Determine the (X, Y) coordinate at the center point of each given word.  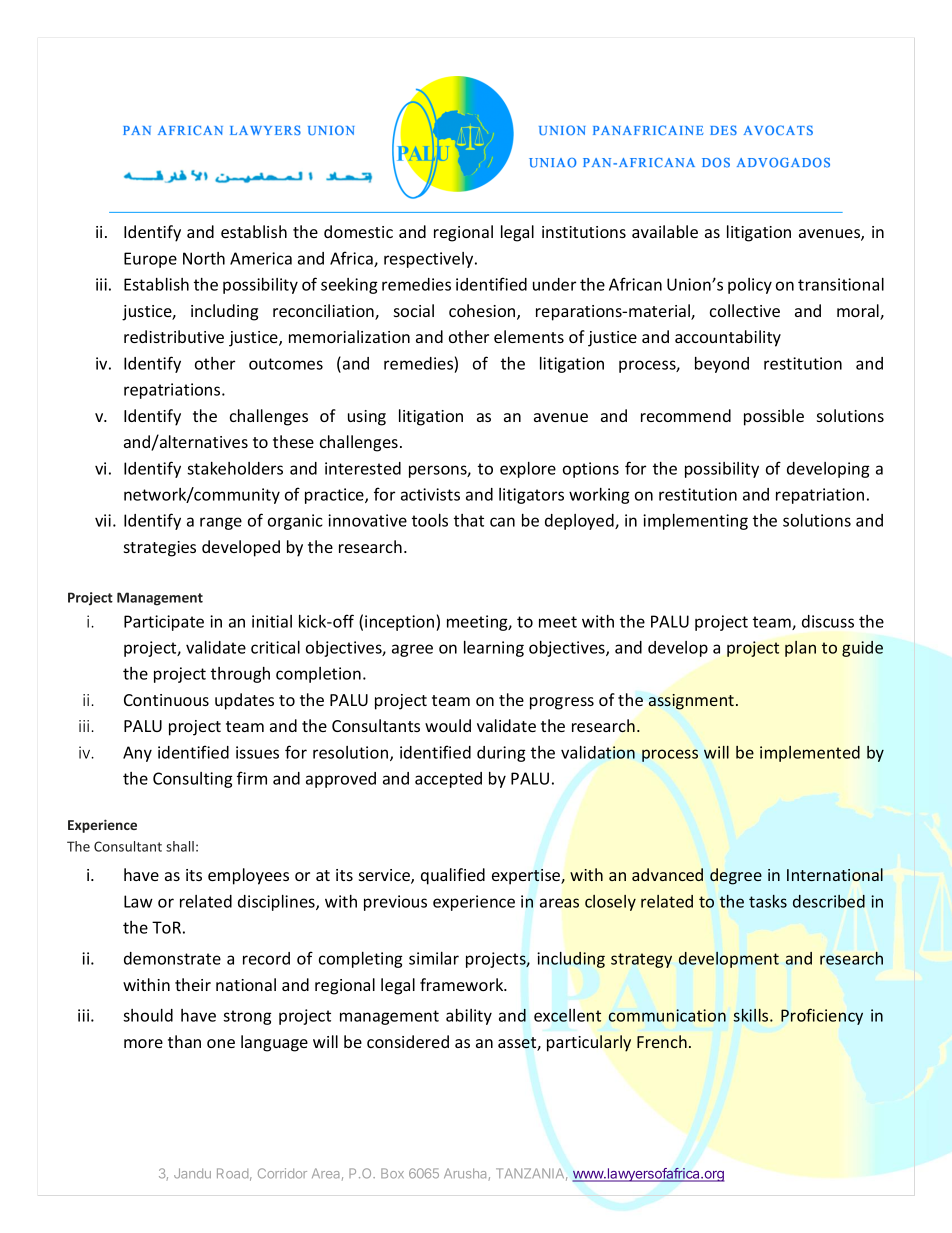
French (662, 1041)
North (204, 258)
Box (392, 1173)
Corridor (282, 1173)
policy (750, 286)
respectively (430, 260)
